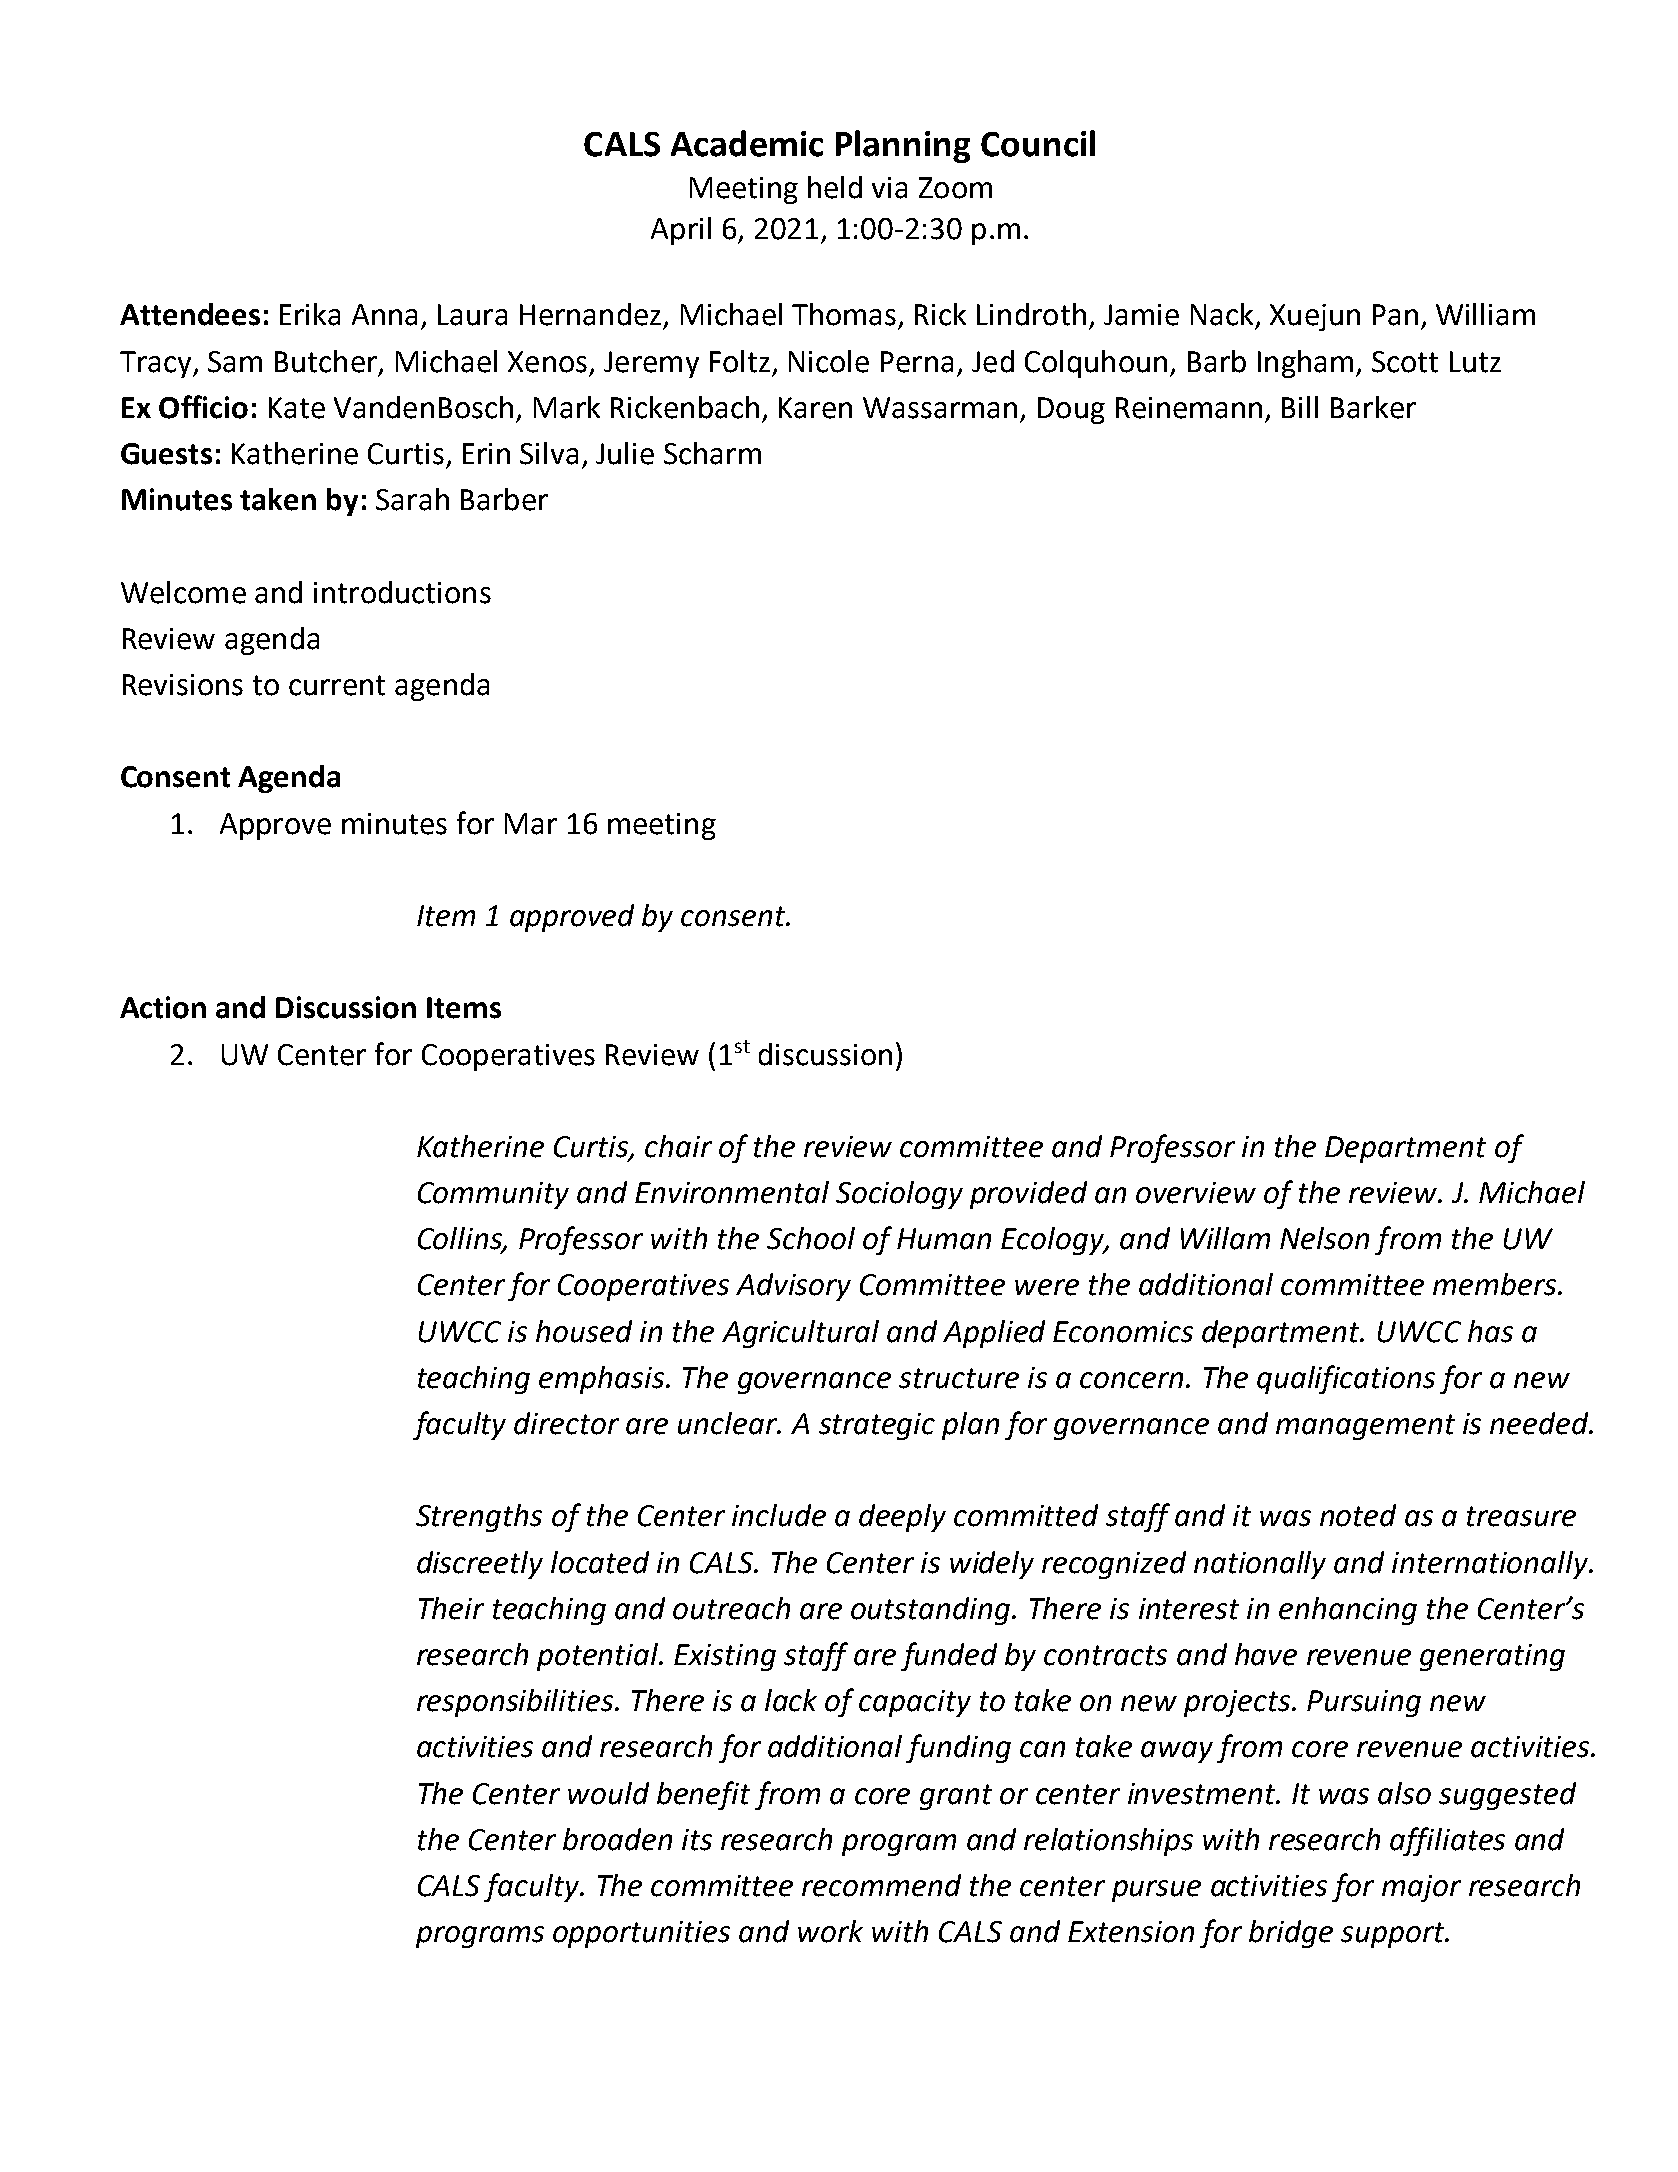 The width and height of the screenshot is (1678, 2172). Describe the element at coordinates (1196, 1193) in the screenshot. I see `overview` at that location.
